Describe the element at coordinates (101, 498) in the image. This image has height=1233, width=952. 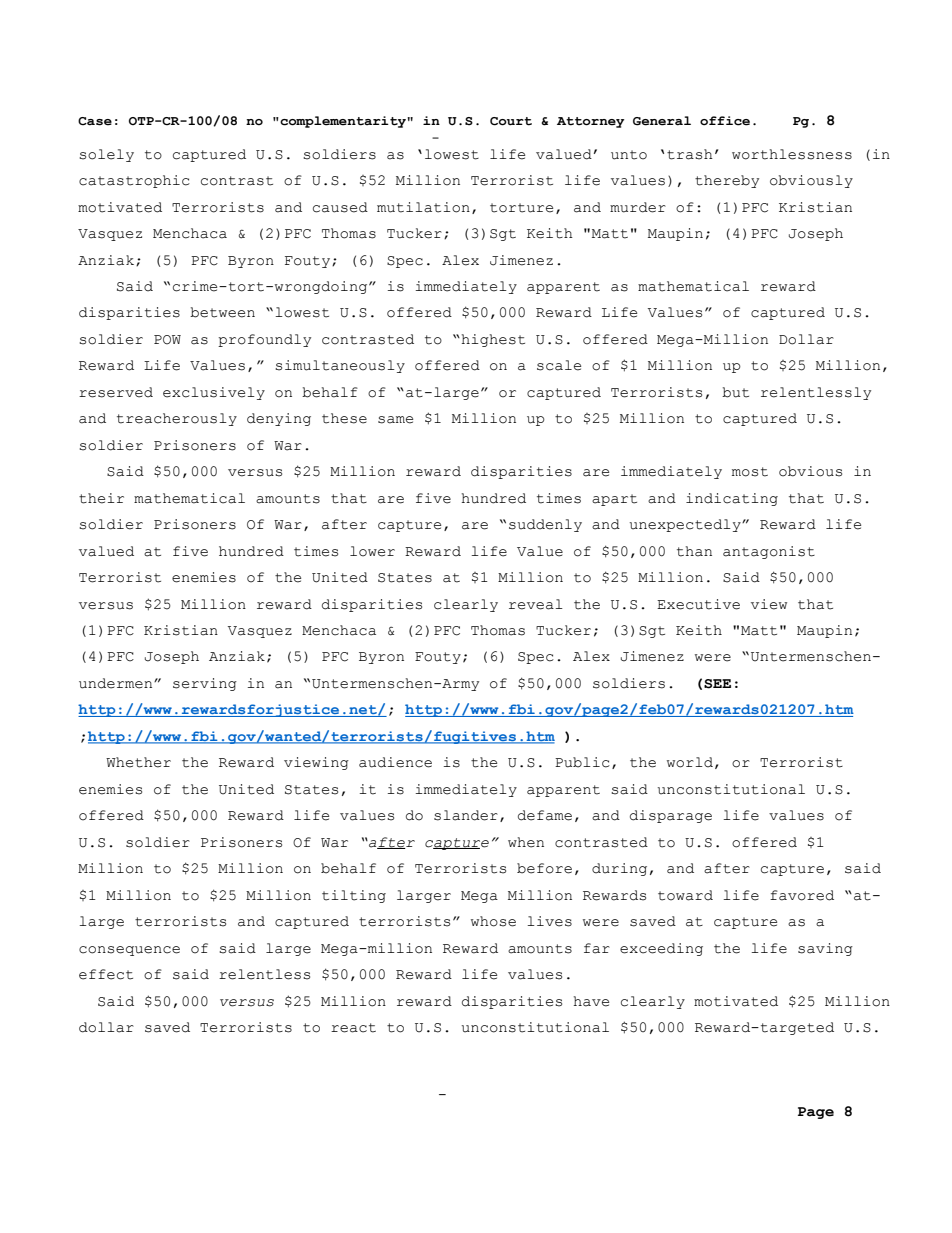
I see `their` at that location.
